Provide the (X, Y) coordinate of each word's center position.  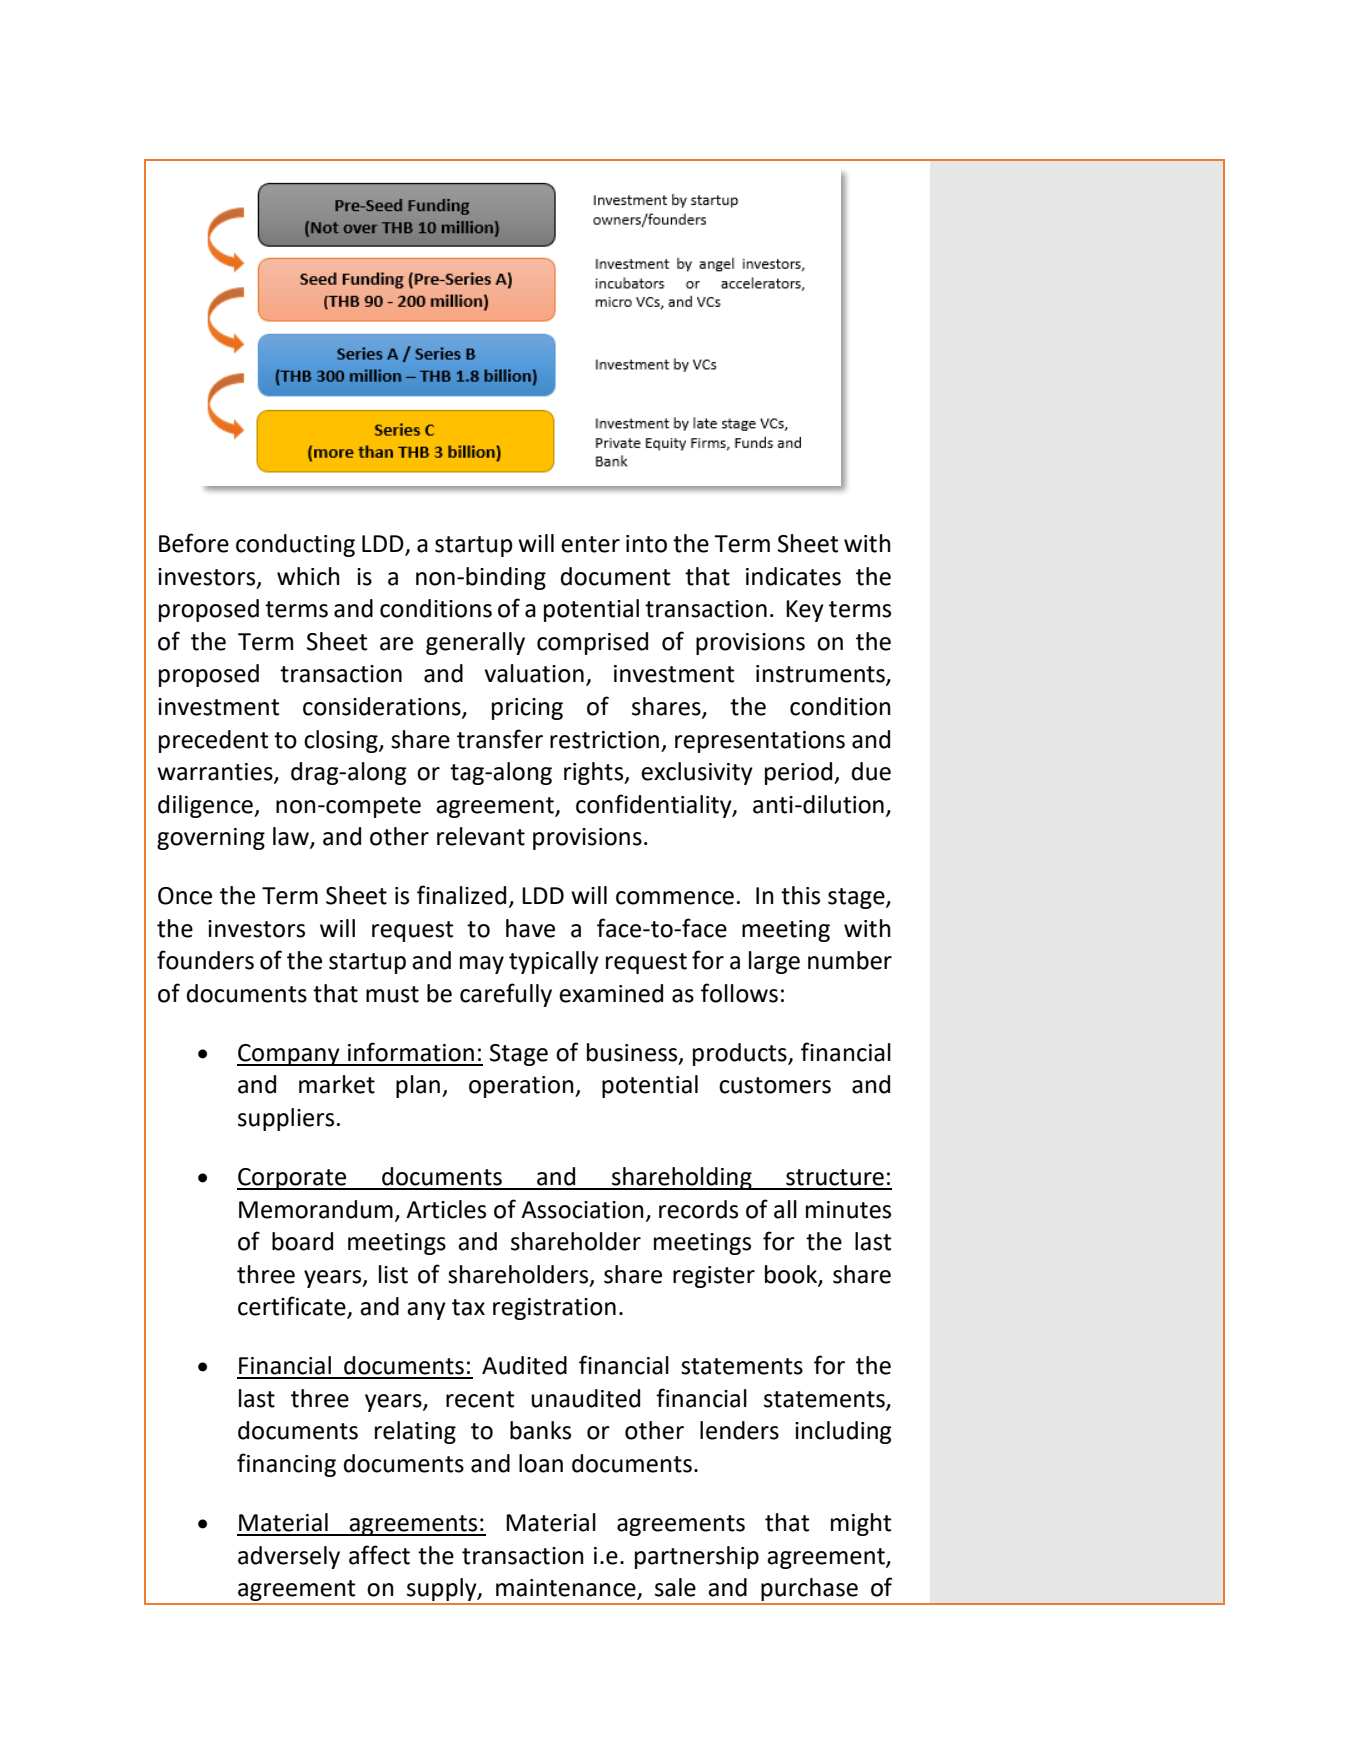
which (308, 576)
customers (775, 1085)
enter (590, 544)
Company (289, 1055)
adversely (289, 1557)
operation (522, 1087)
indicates (793, 576)
